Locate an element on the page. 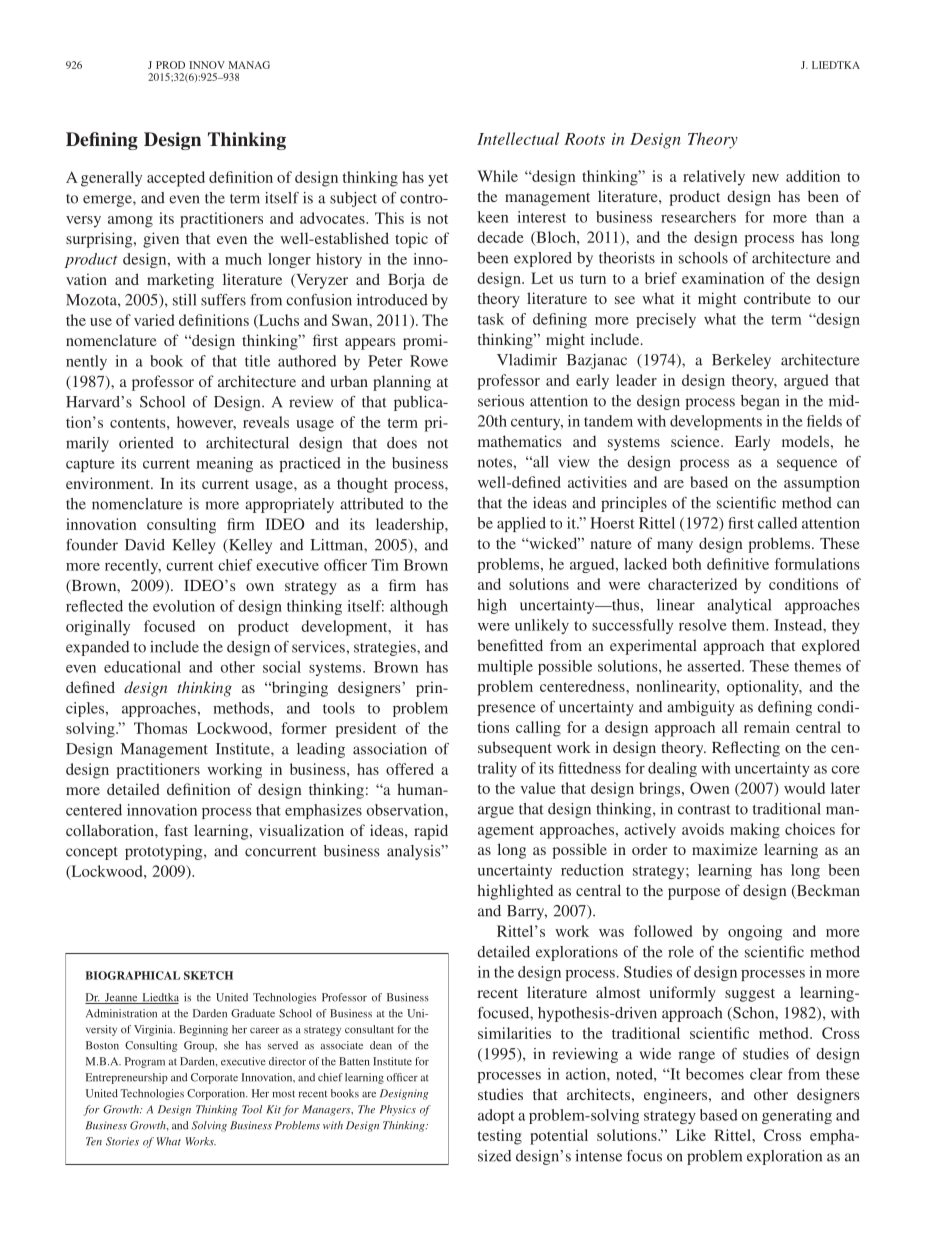  Stories is located at coordinates (122, 1141).
